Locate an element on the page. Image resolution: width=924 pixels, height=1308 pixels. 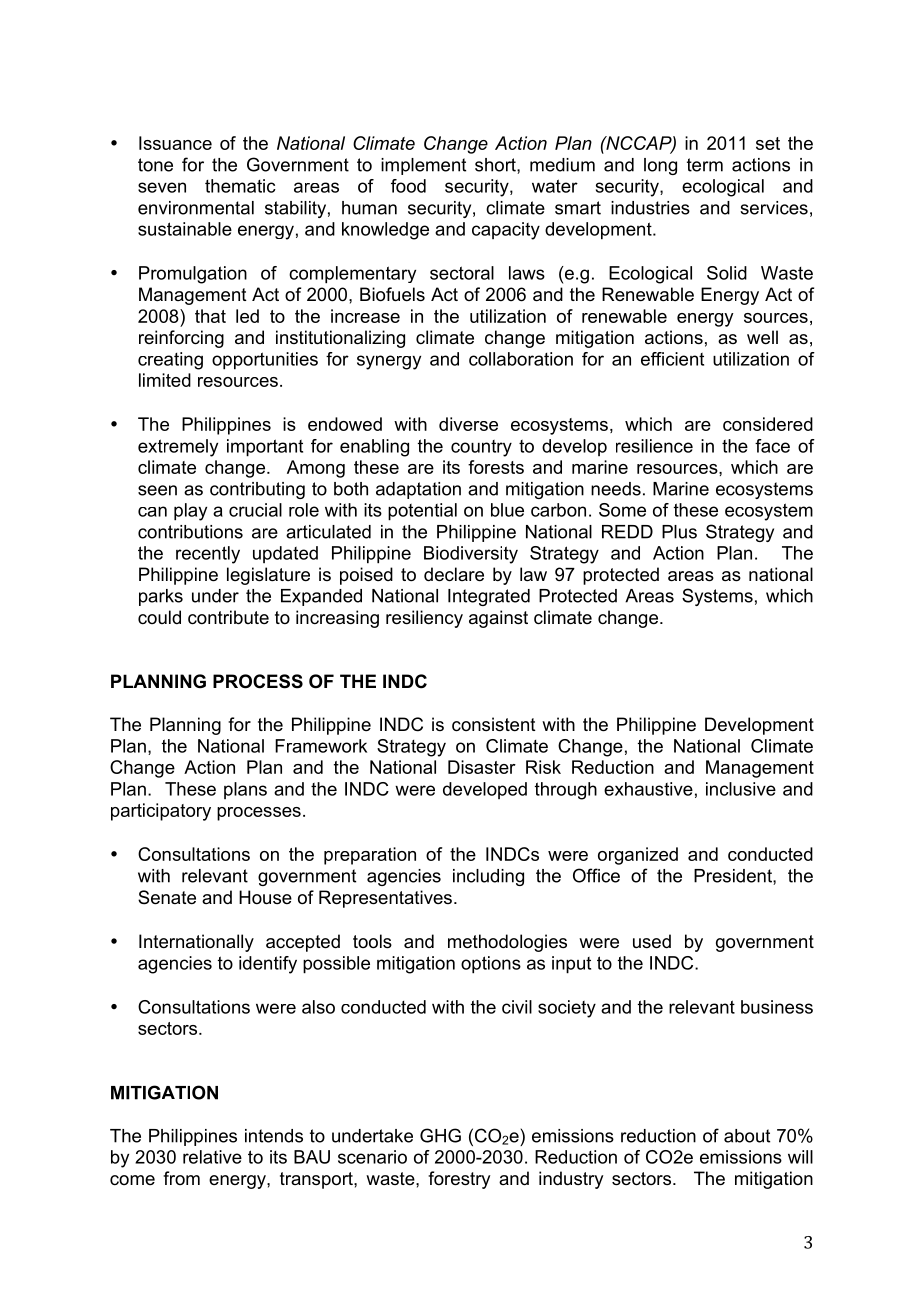
against is located at coordinates (498, 619).
